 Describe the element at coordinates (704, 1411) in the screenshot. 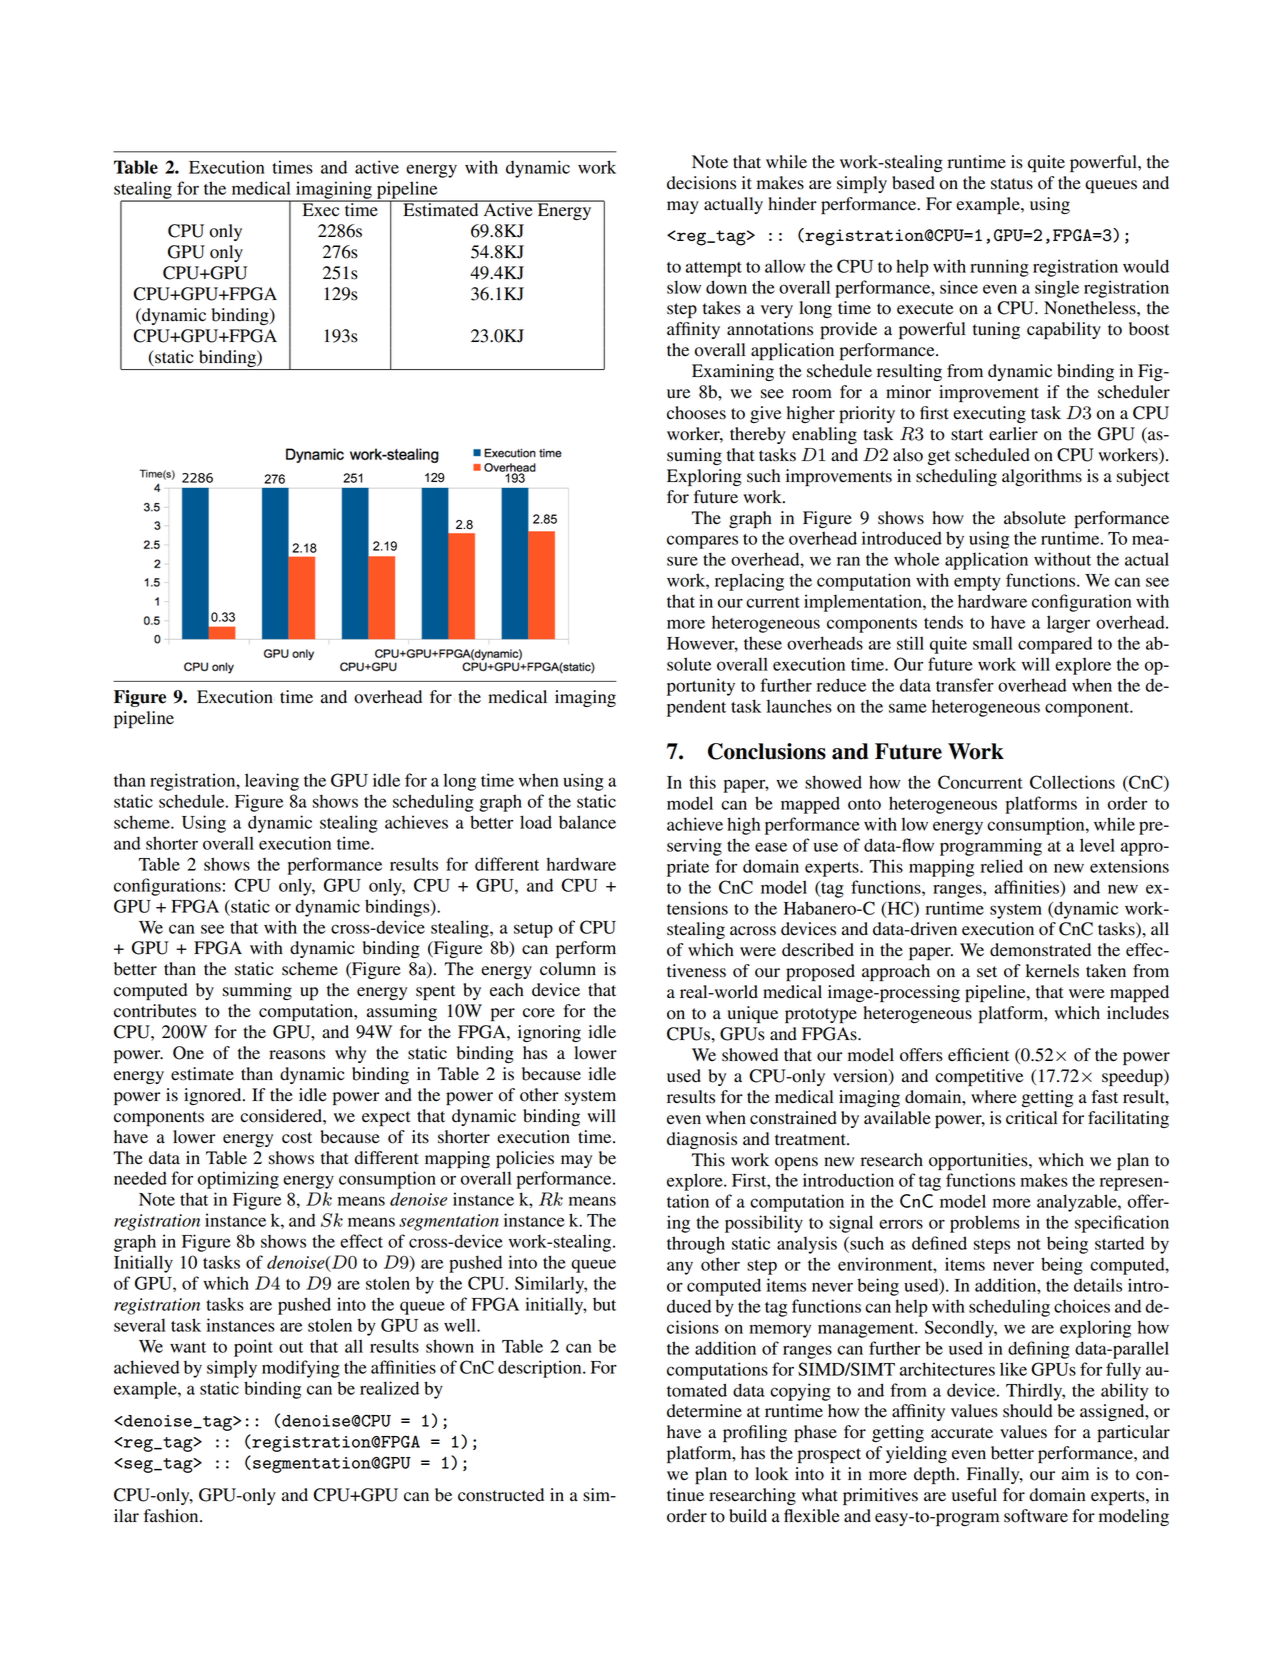

I see `determine` at that location.
